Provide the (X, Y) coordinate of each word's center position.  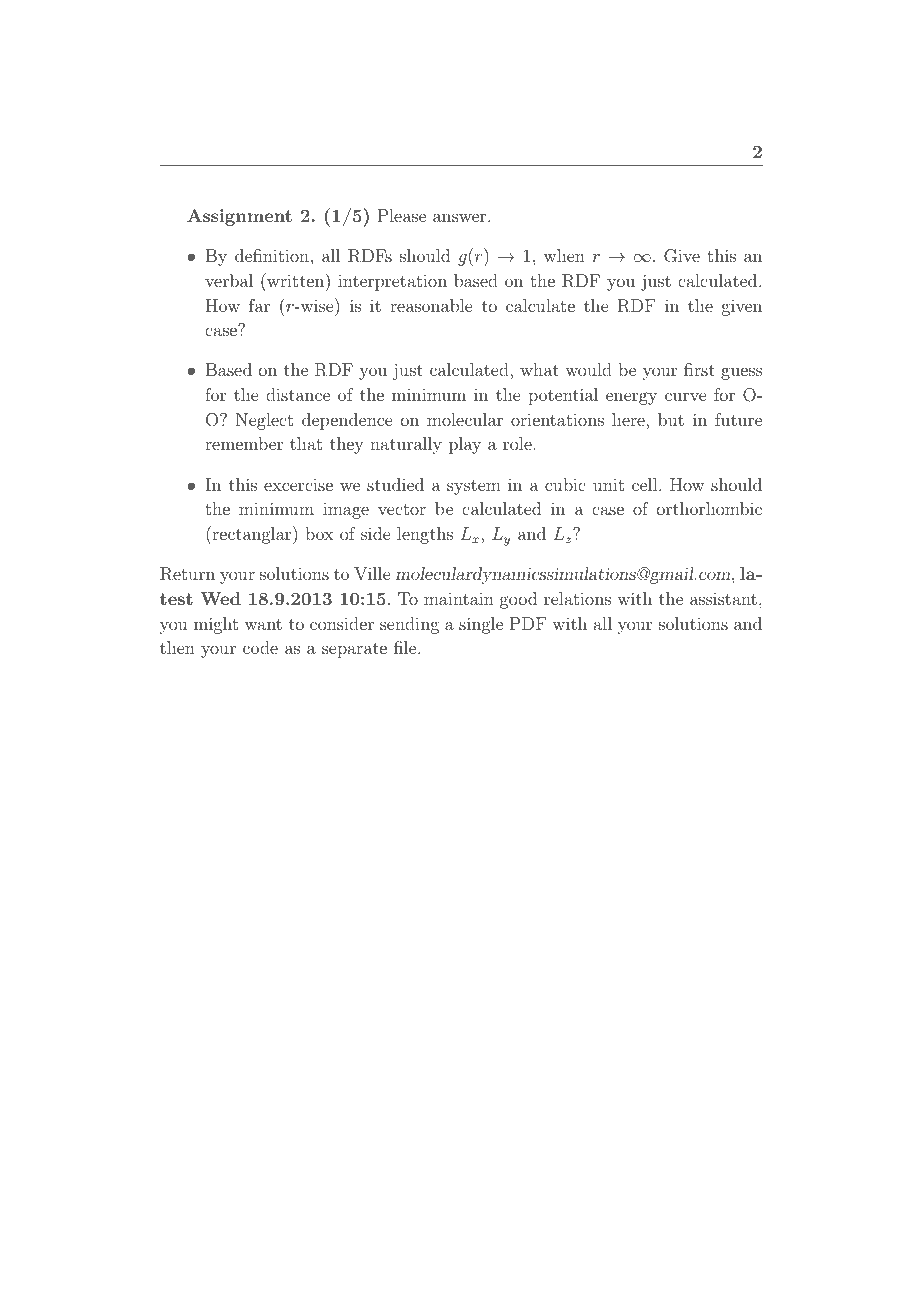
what (539, 369)
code (260, 647)
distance (298, 394)
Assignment (239, 217)
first (699, 369)
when (564, 255)
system (474, 487)
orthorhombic (709, 508)
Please (401, 215)
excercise (298, 484)
